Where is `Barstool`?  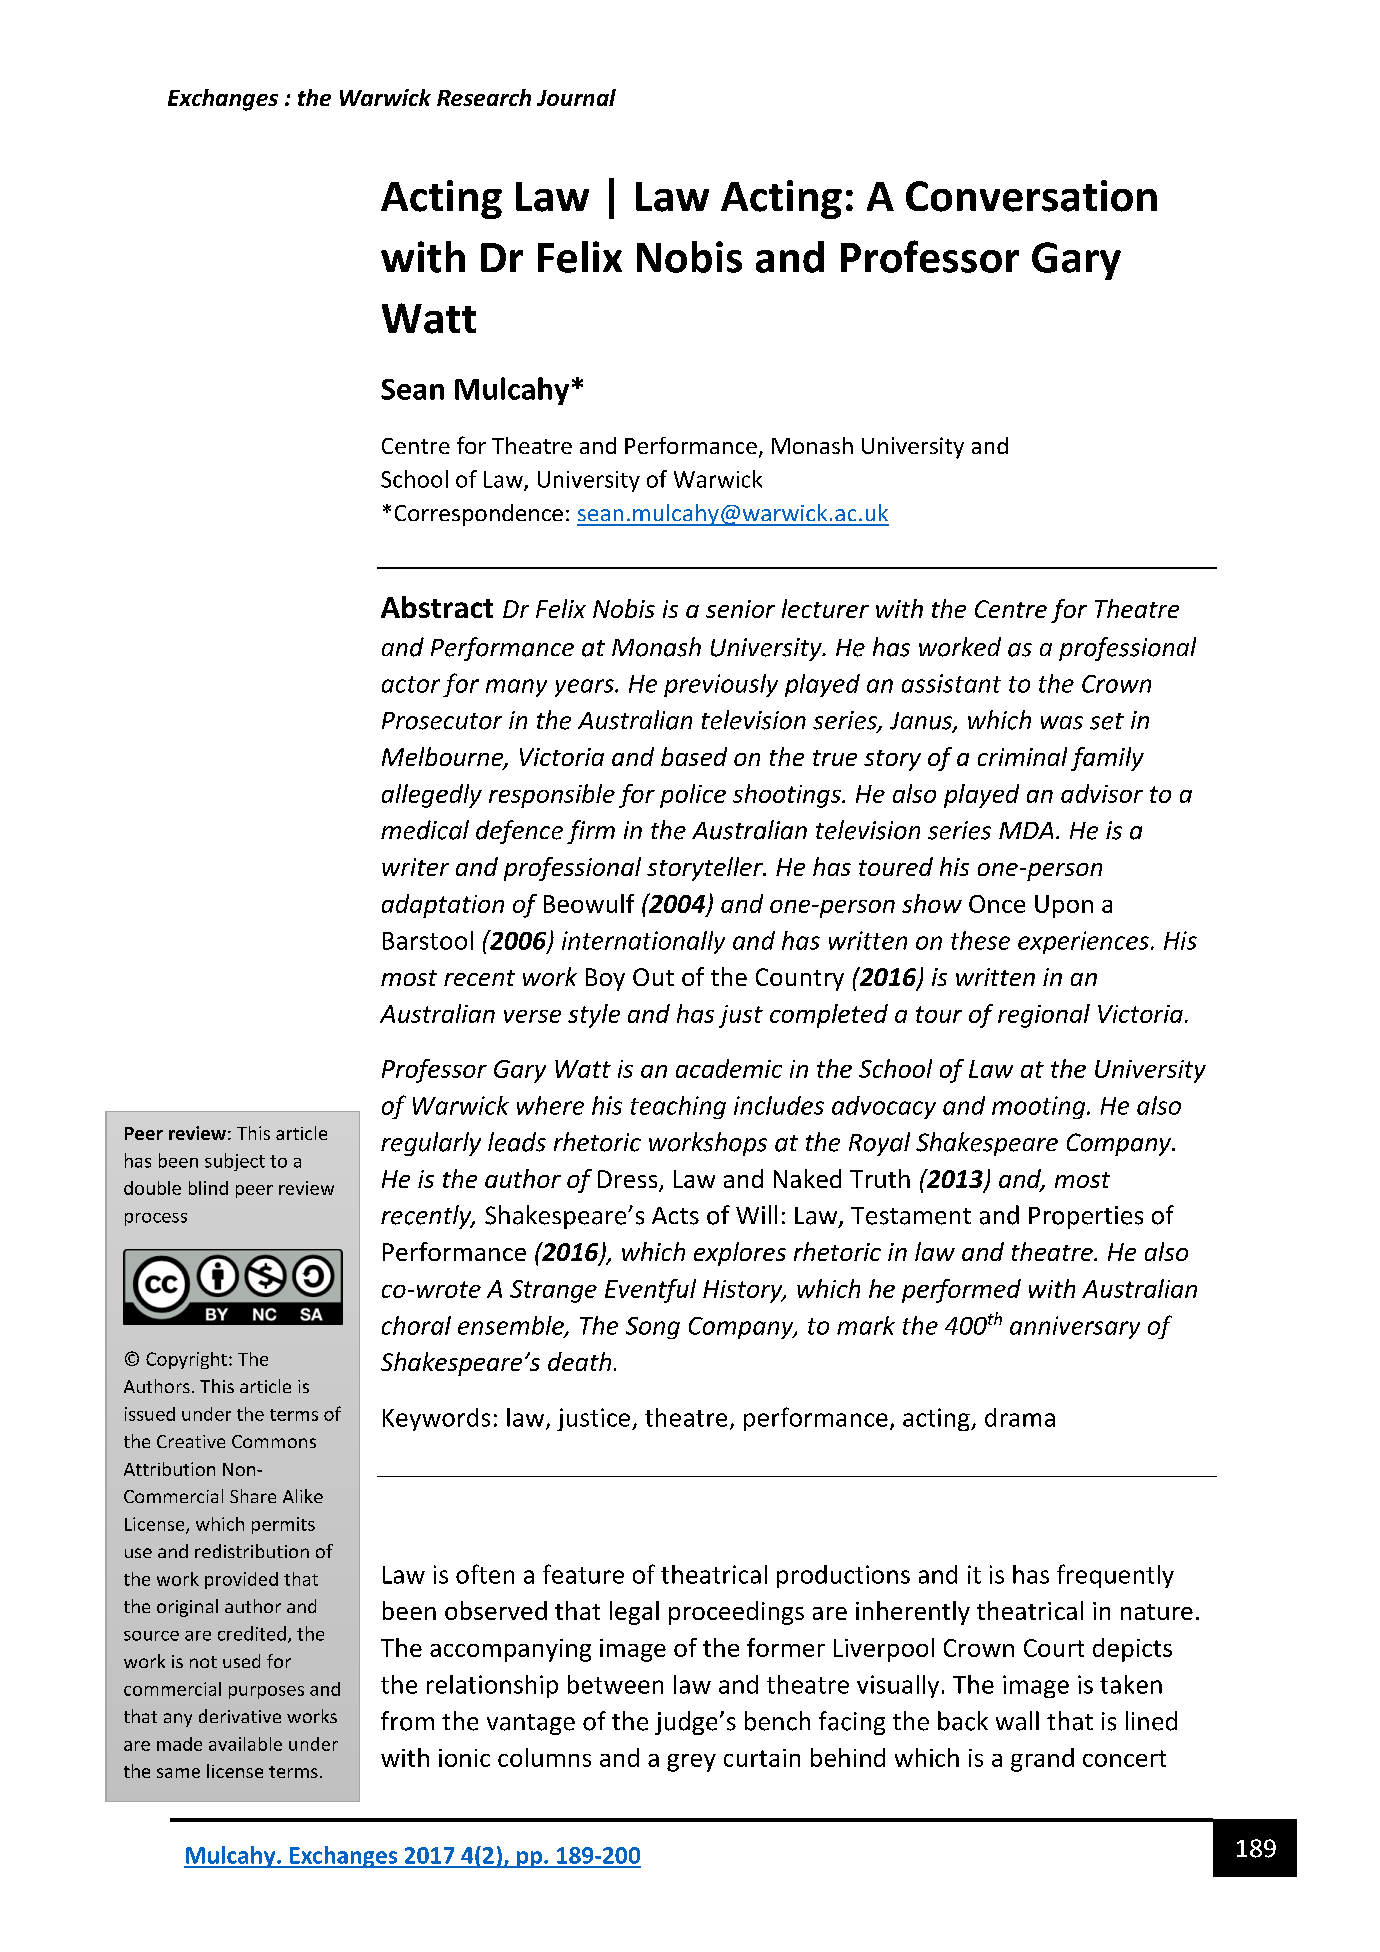 Barstool is located at coordinates (428, 940).
